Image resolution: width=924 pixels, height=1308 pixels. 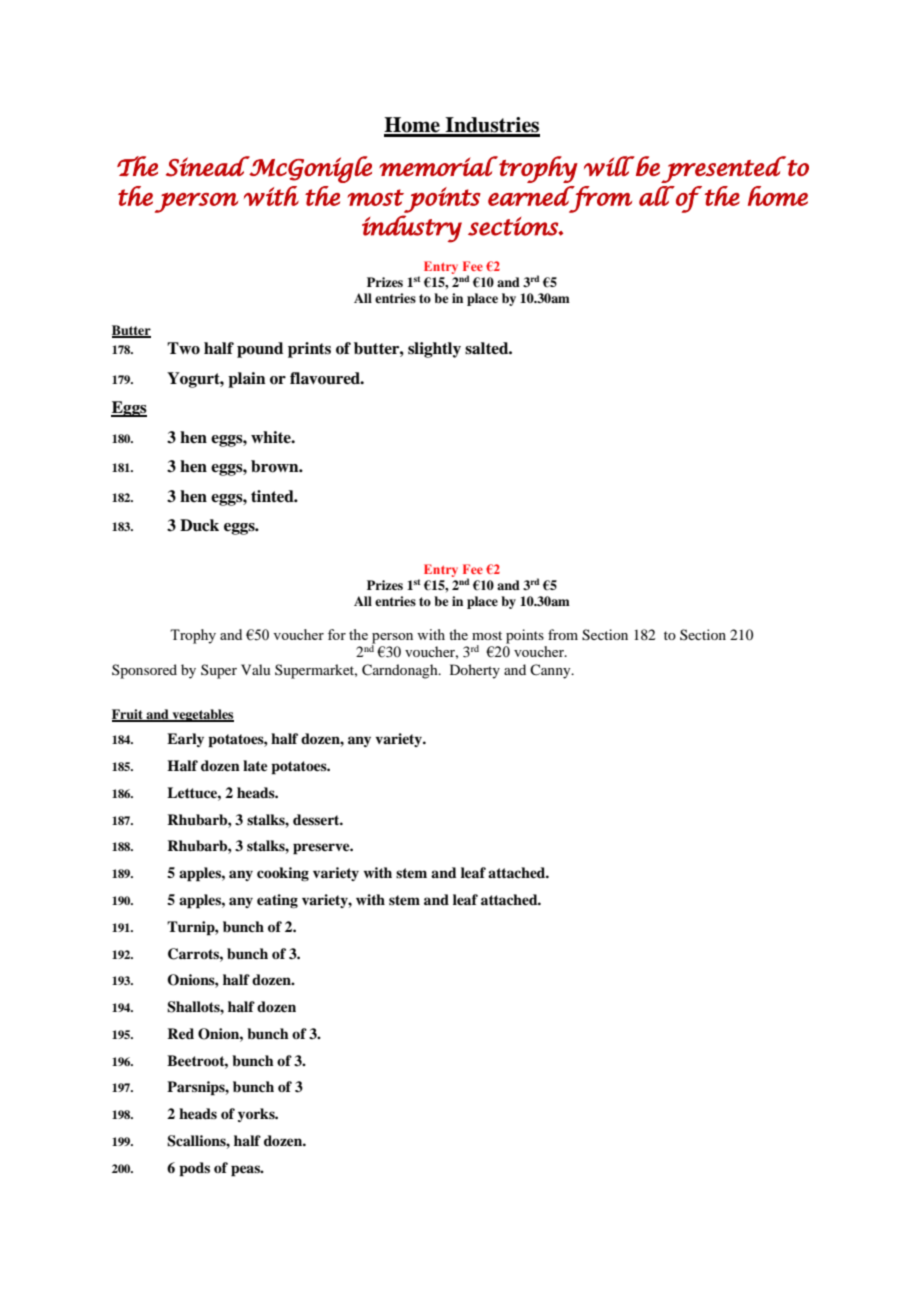 I want to click on Canny, so click(x=551, y=671).
